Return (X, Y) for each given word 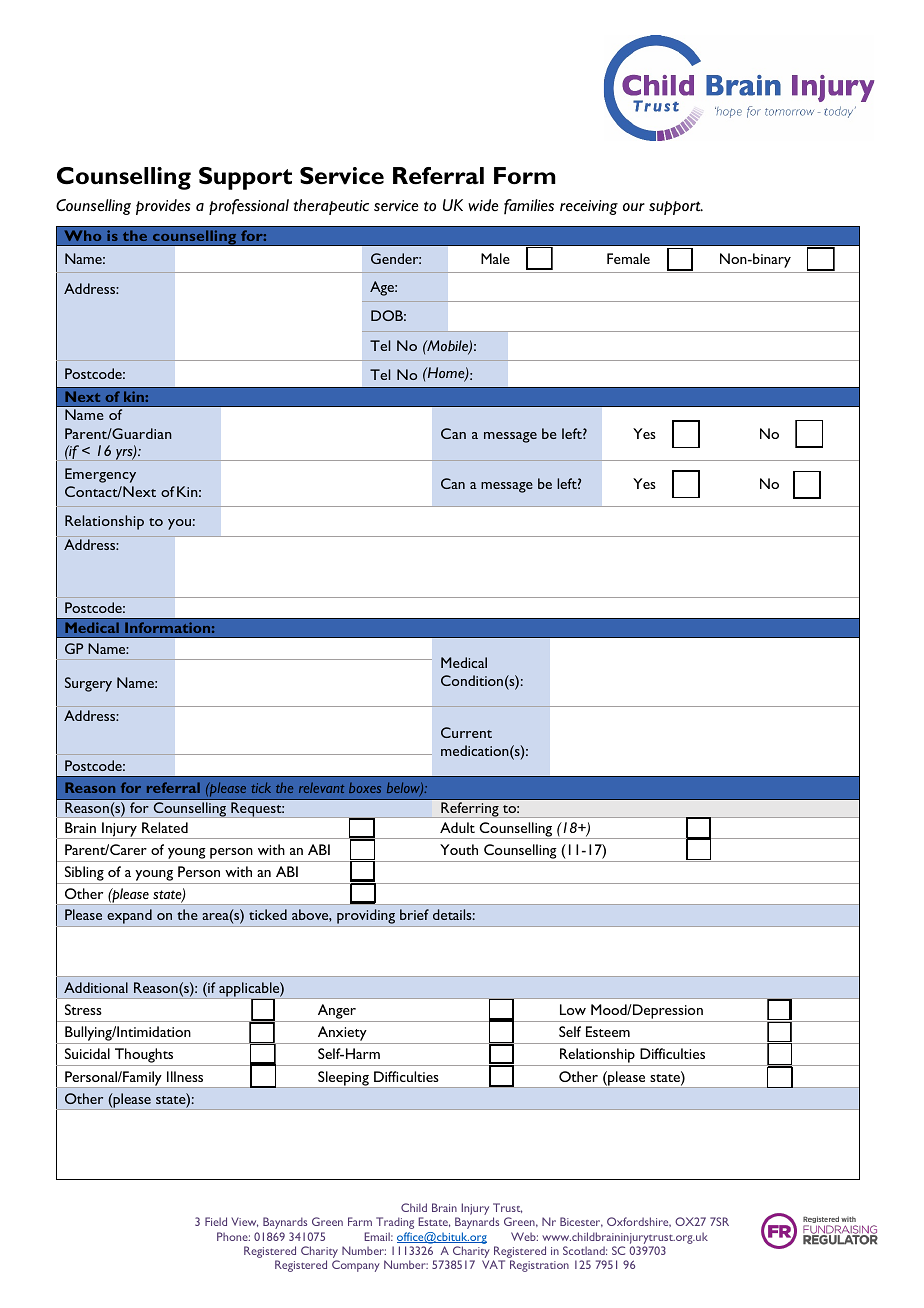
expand (129, 918)
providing (366, 918)
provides (163, 207)
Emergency (100, 475)
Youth (459, 849)
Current (466, 732)
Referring (470, 810)
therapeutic (331, 207)
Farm (360, 1221)
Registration (539, 1266)
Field (216, 1221)
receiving (589, 207)
